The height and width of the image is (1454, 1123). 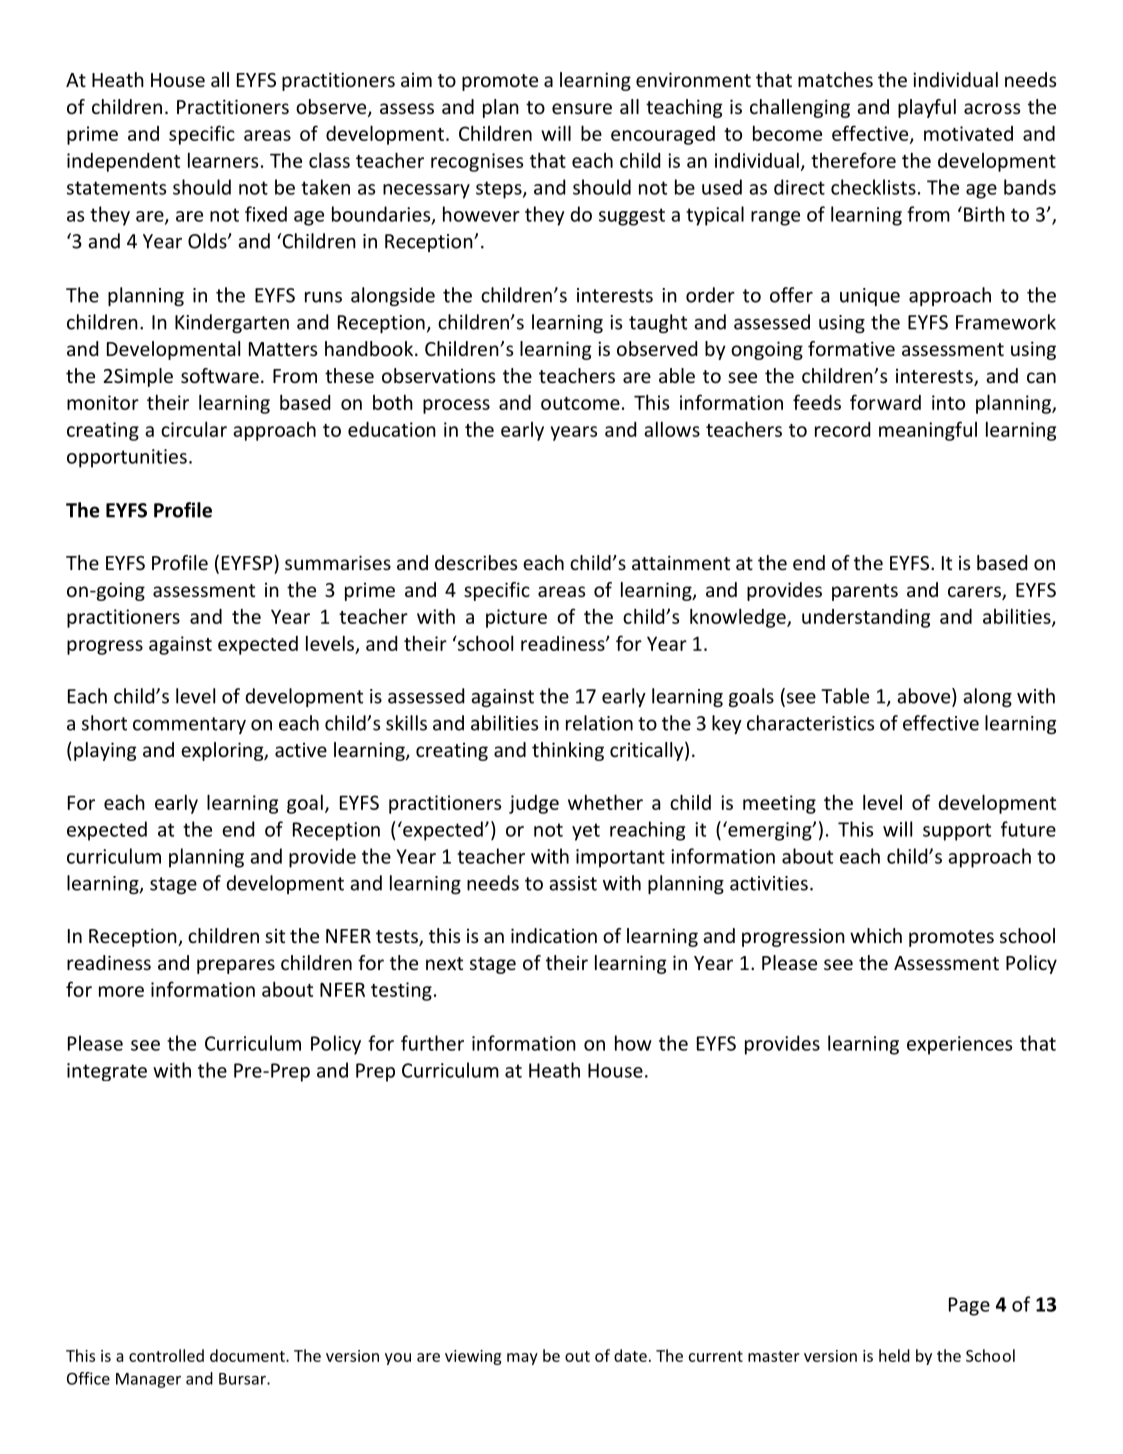 I want to click on playful, so click(x=927, y=108).
